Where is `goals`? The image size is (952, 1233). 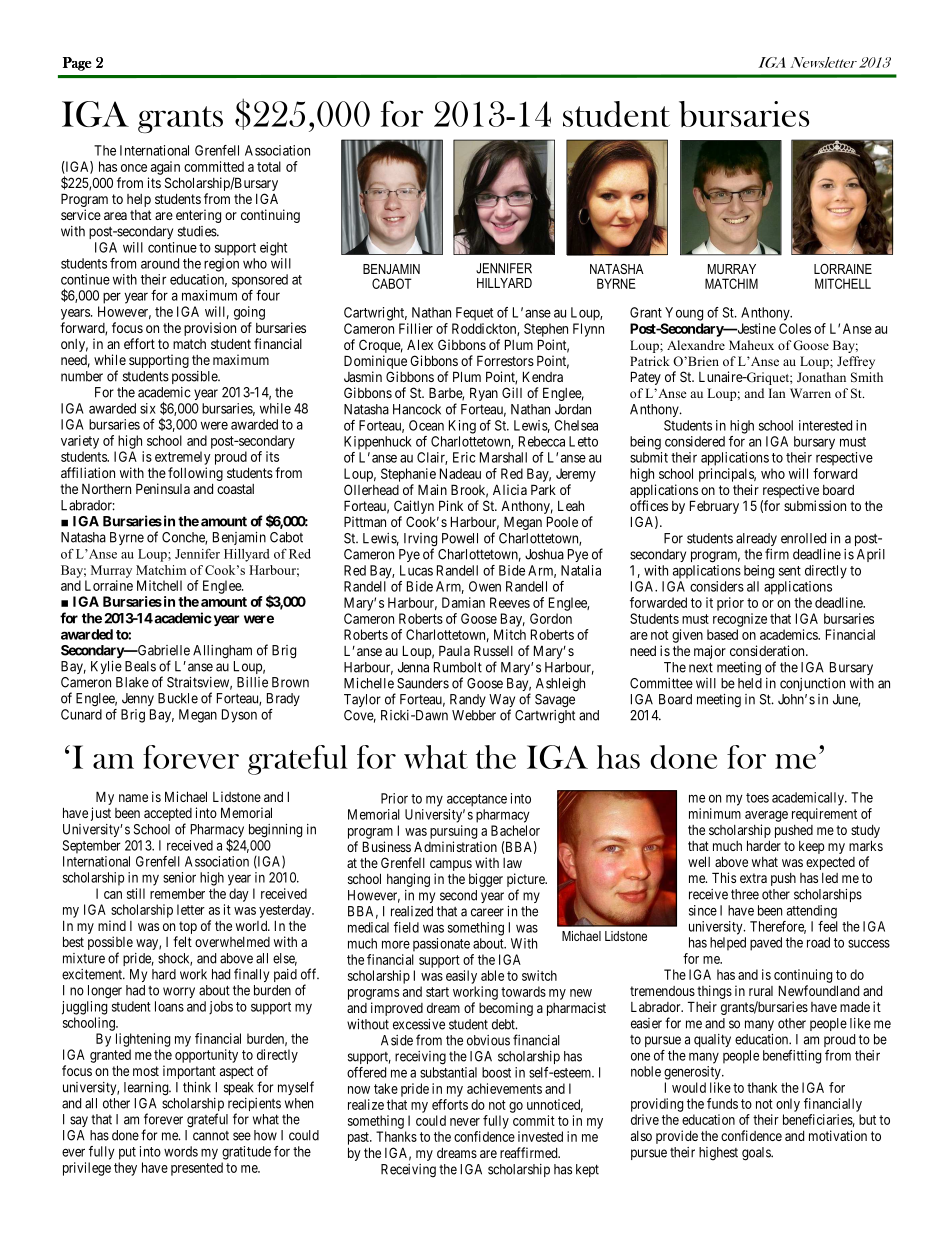 goals is located at coordinates (757, 1154).
